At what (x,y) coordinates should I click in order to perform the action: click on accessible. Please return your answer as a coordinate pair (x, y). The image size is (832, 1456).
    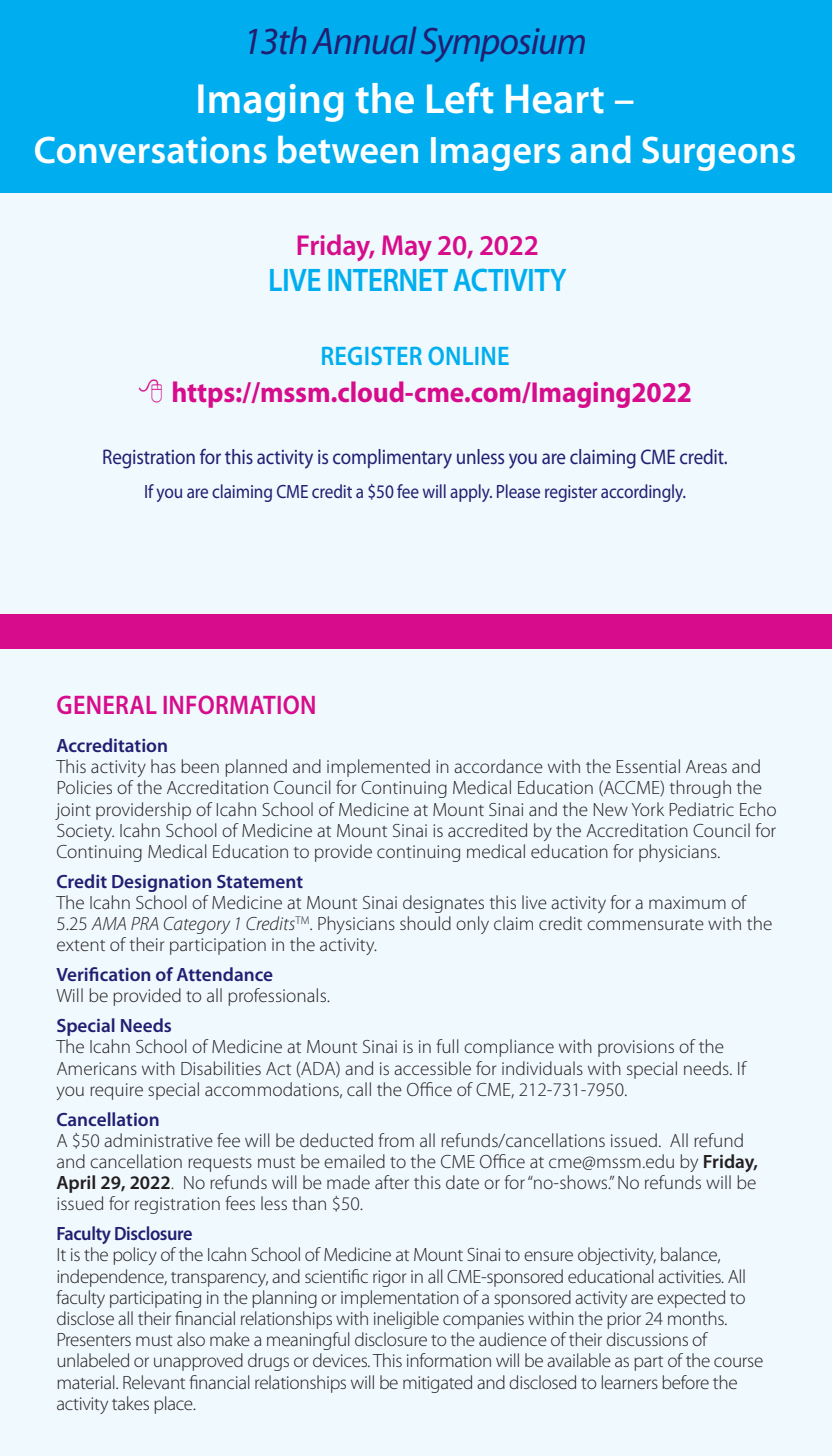
    Looking at the image, I should click on (432, 1068).
